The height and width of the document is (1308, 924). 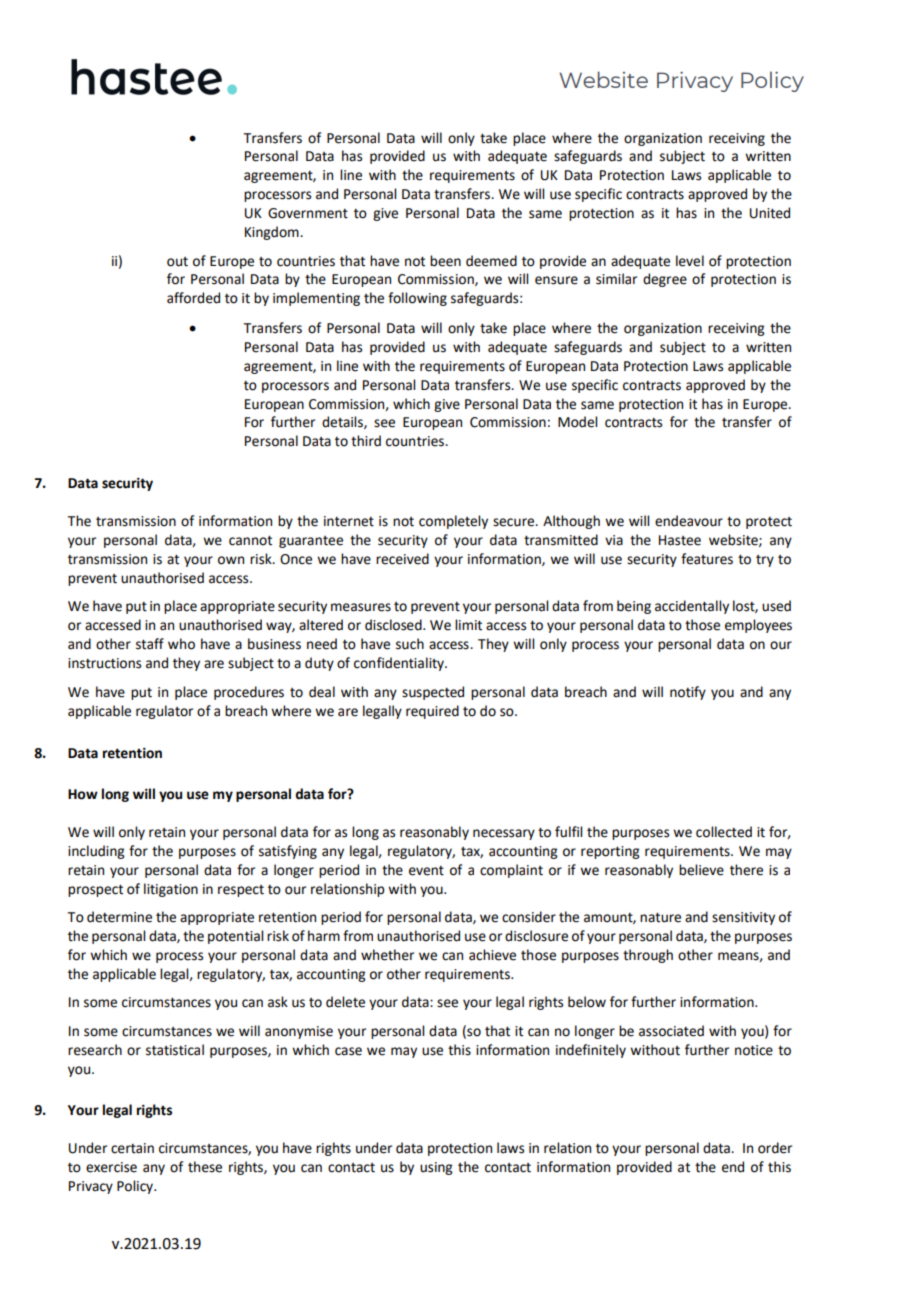 What do you see at coordinates (445, 261) in the document?
I see `been` at bounding box center [445, 261].
